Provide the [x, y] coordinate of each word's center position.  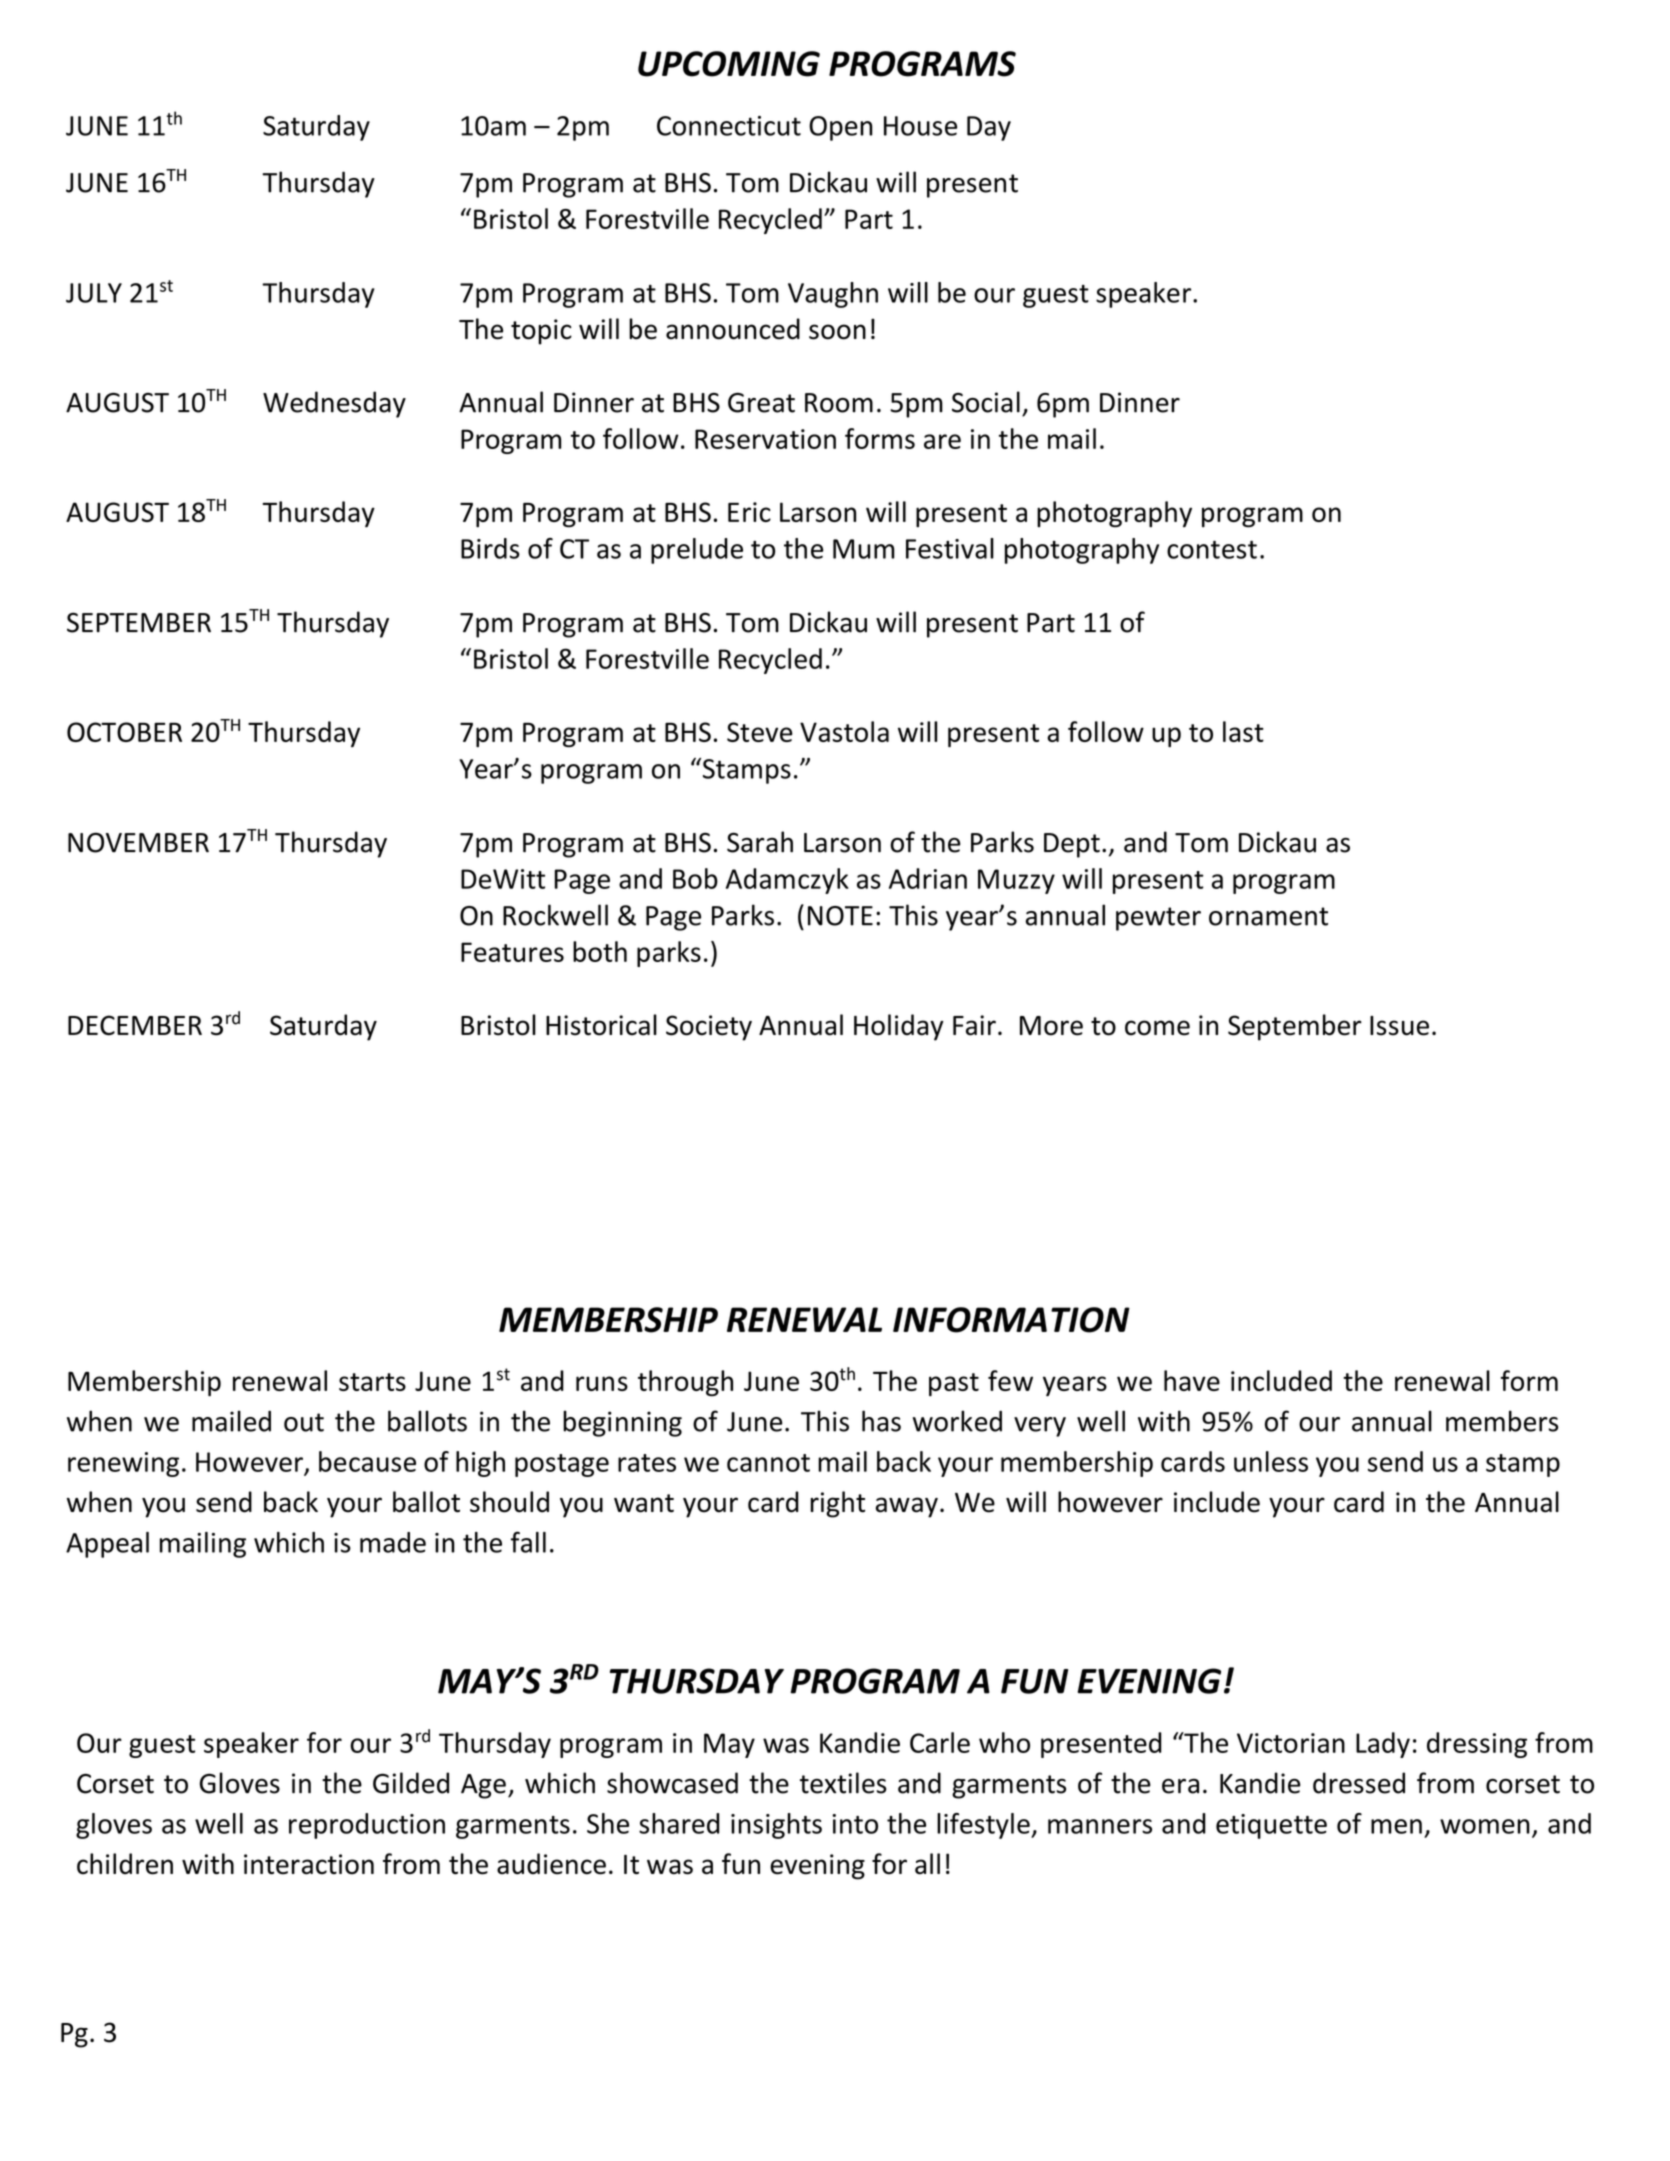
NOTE [840, 916]
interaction [309, 1864]
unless [1271, 1461]
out [304, 1422]
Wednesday [334, 404]
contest [1212, 550]
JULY [94, 293]
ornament [1268, 916]
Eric [749, 512]
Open [840, 128]
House [920, 126]
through [685, 1383]
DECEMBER [135, 1025]
